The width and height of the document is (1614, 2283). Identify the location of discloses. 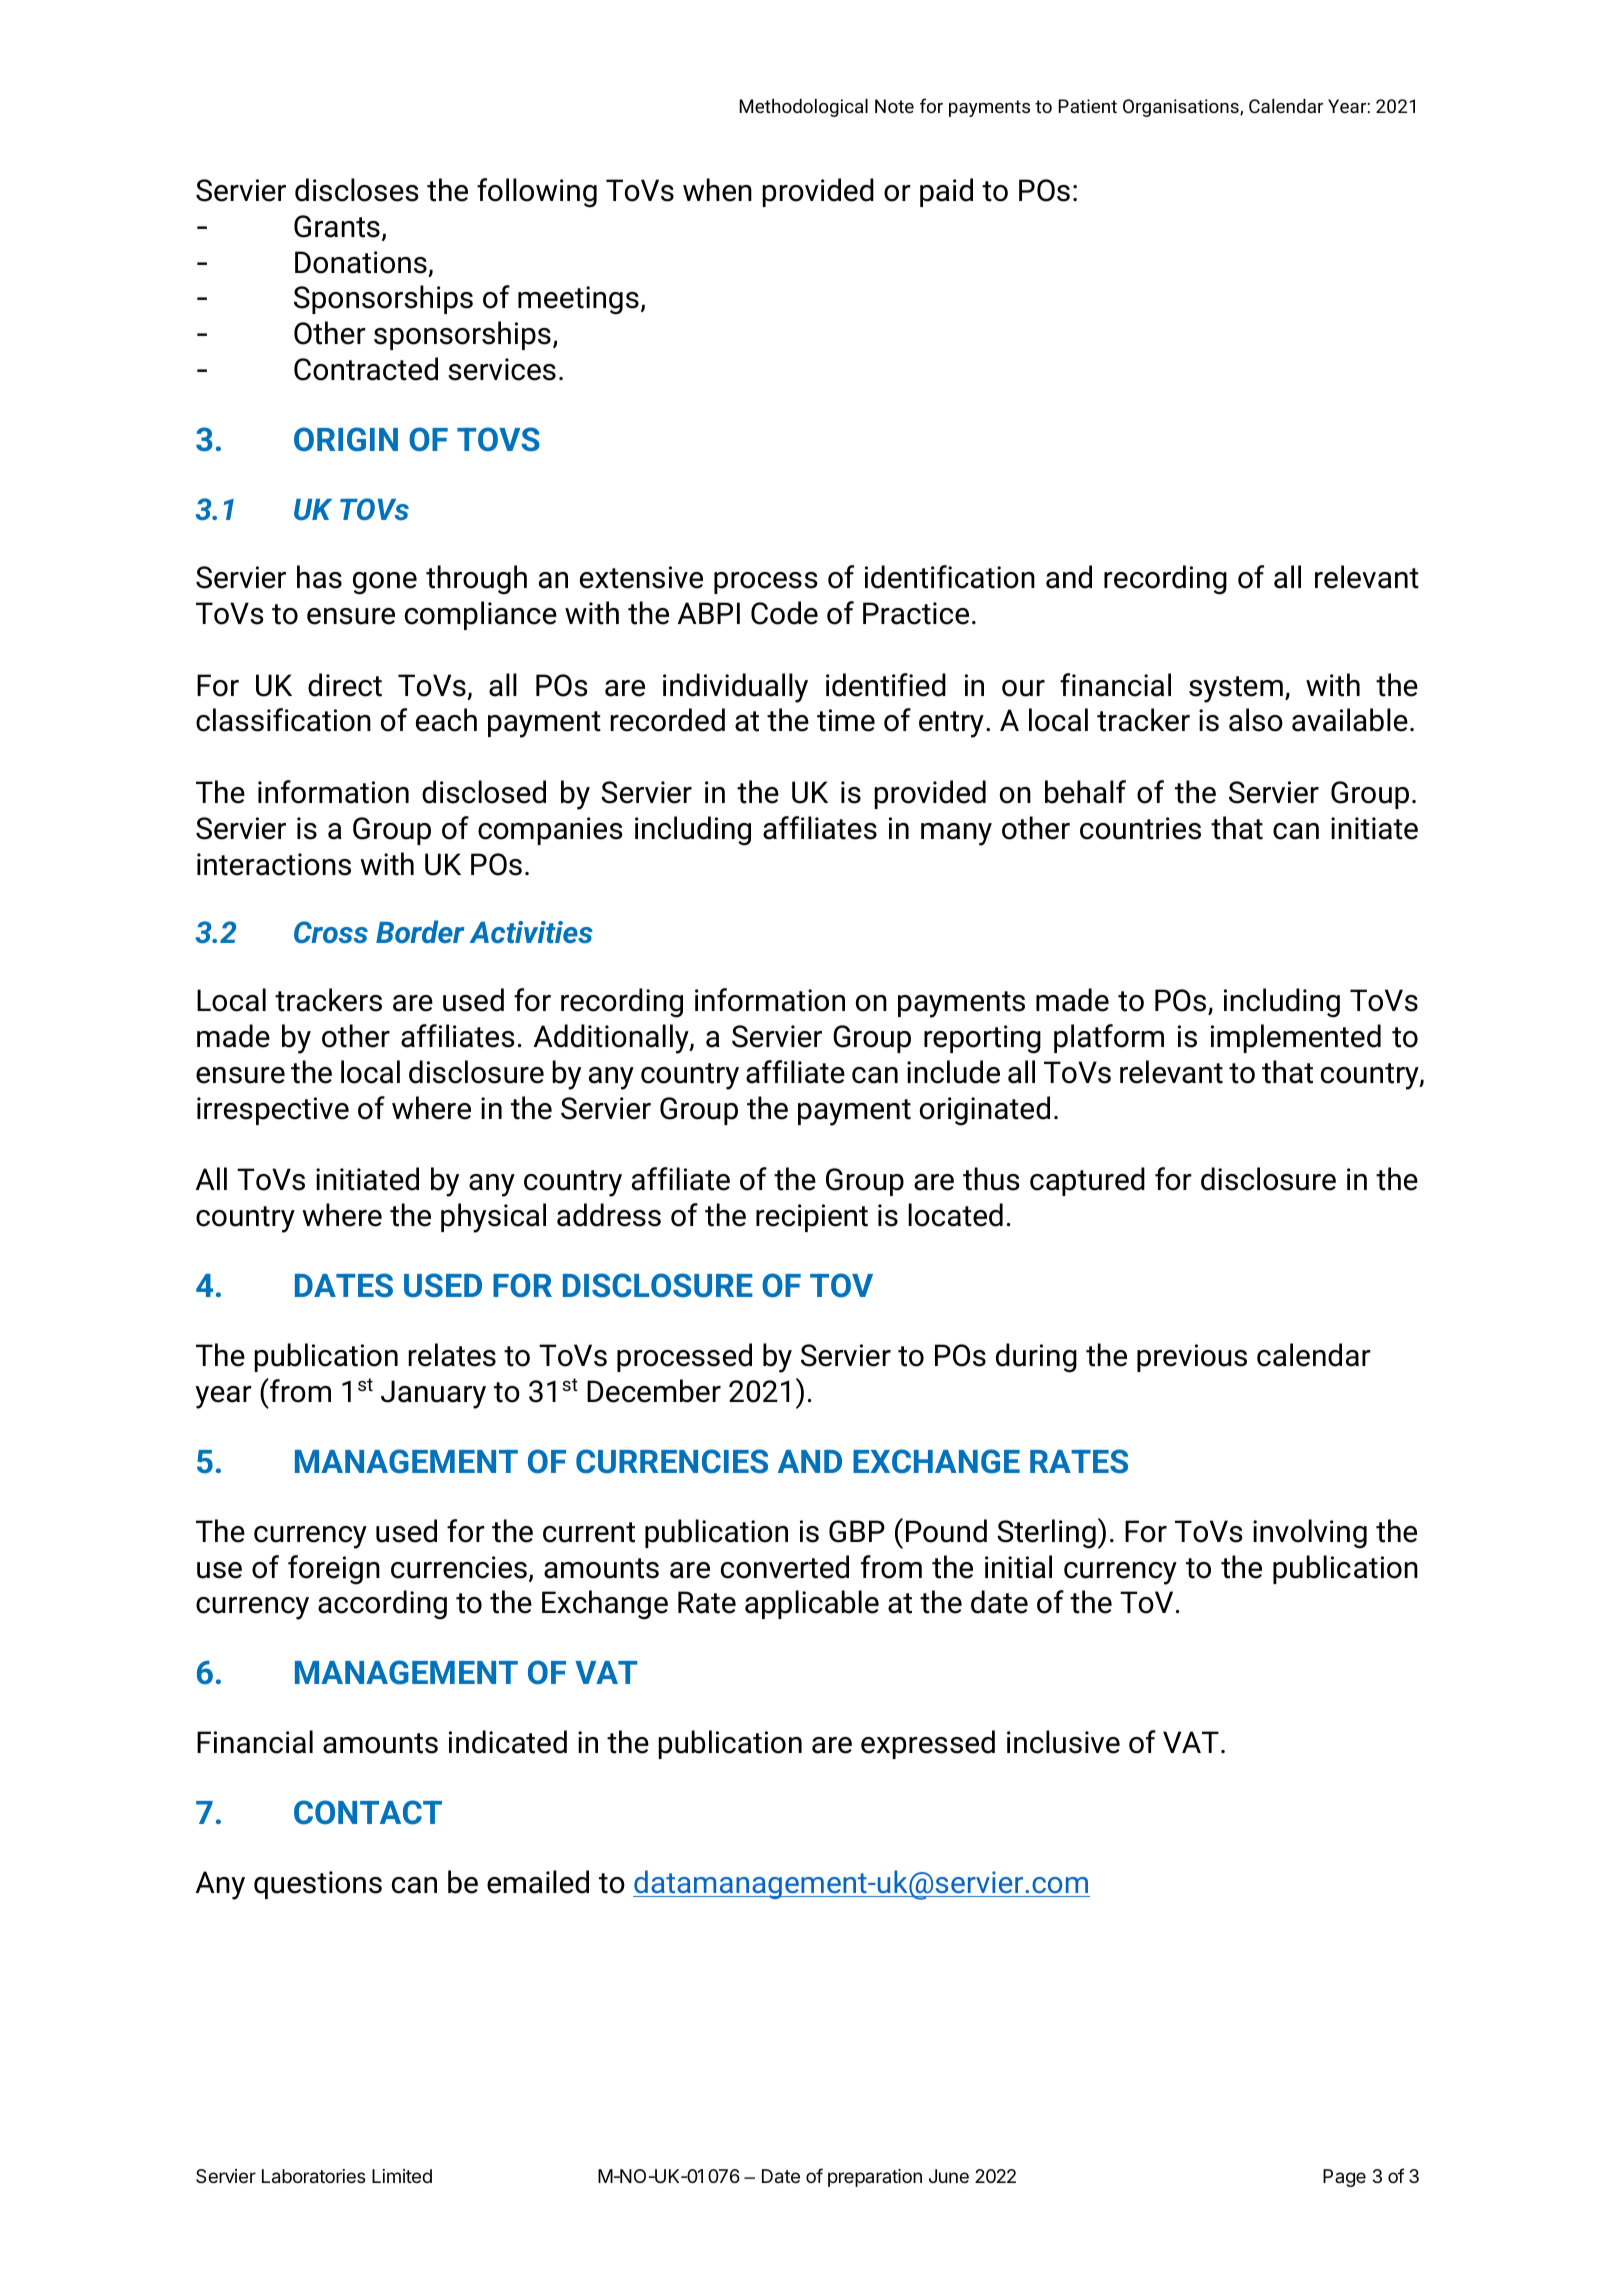
(357, 190).
